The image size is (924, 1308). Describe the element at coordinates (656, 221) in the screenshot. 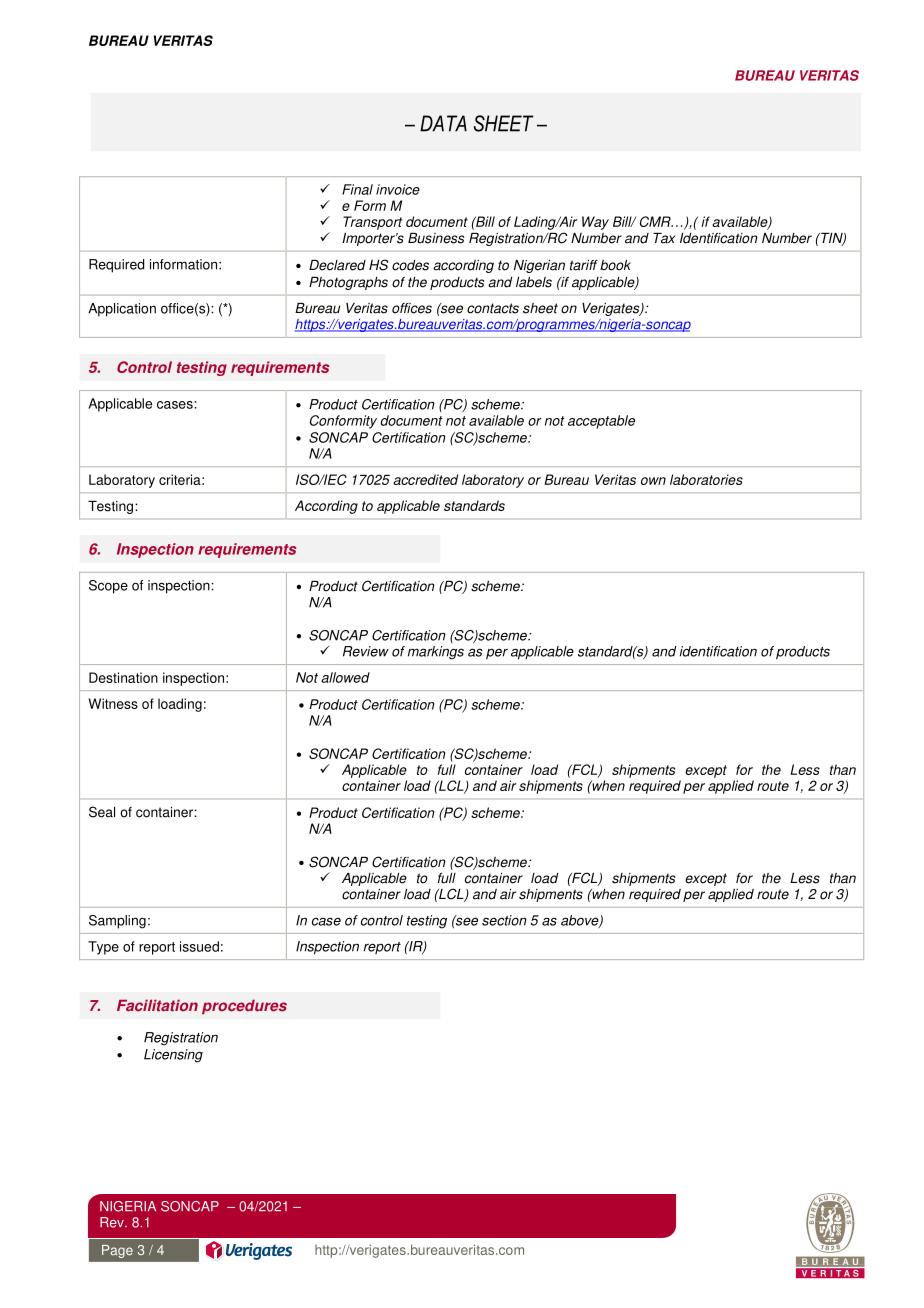

I see `CMR` at that location.
